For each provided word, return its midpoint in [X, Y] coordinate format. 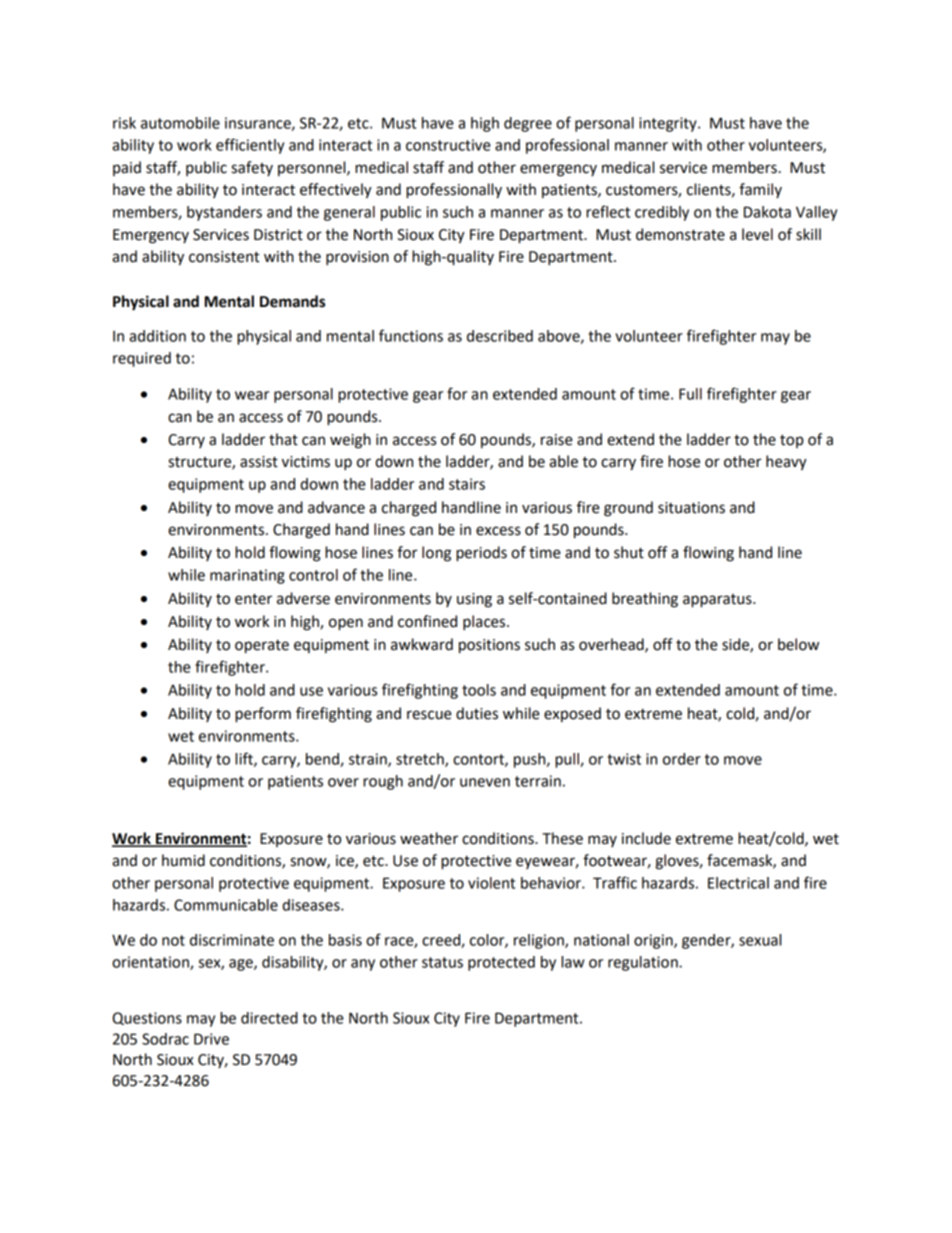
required [142, 359]
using [474, 600]
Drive [211, 1039]
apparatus [718, 601]
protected [501, 963]
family [760, 190]
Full [690, 394]
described [500, 336]
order [682, 759]
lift [245, 759]
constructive [448, 145]
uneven [485, 782]
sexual [760, 940]
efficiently [250, 146]
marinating [247, 576]
